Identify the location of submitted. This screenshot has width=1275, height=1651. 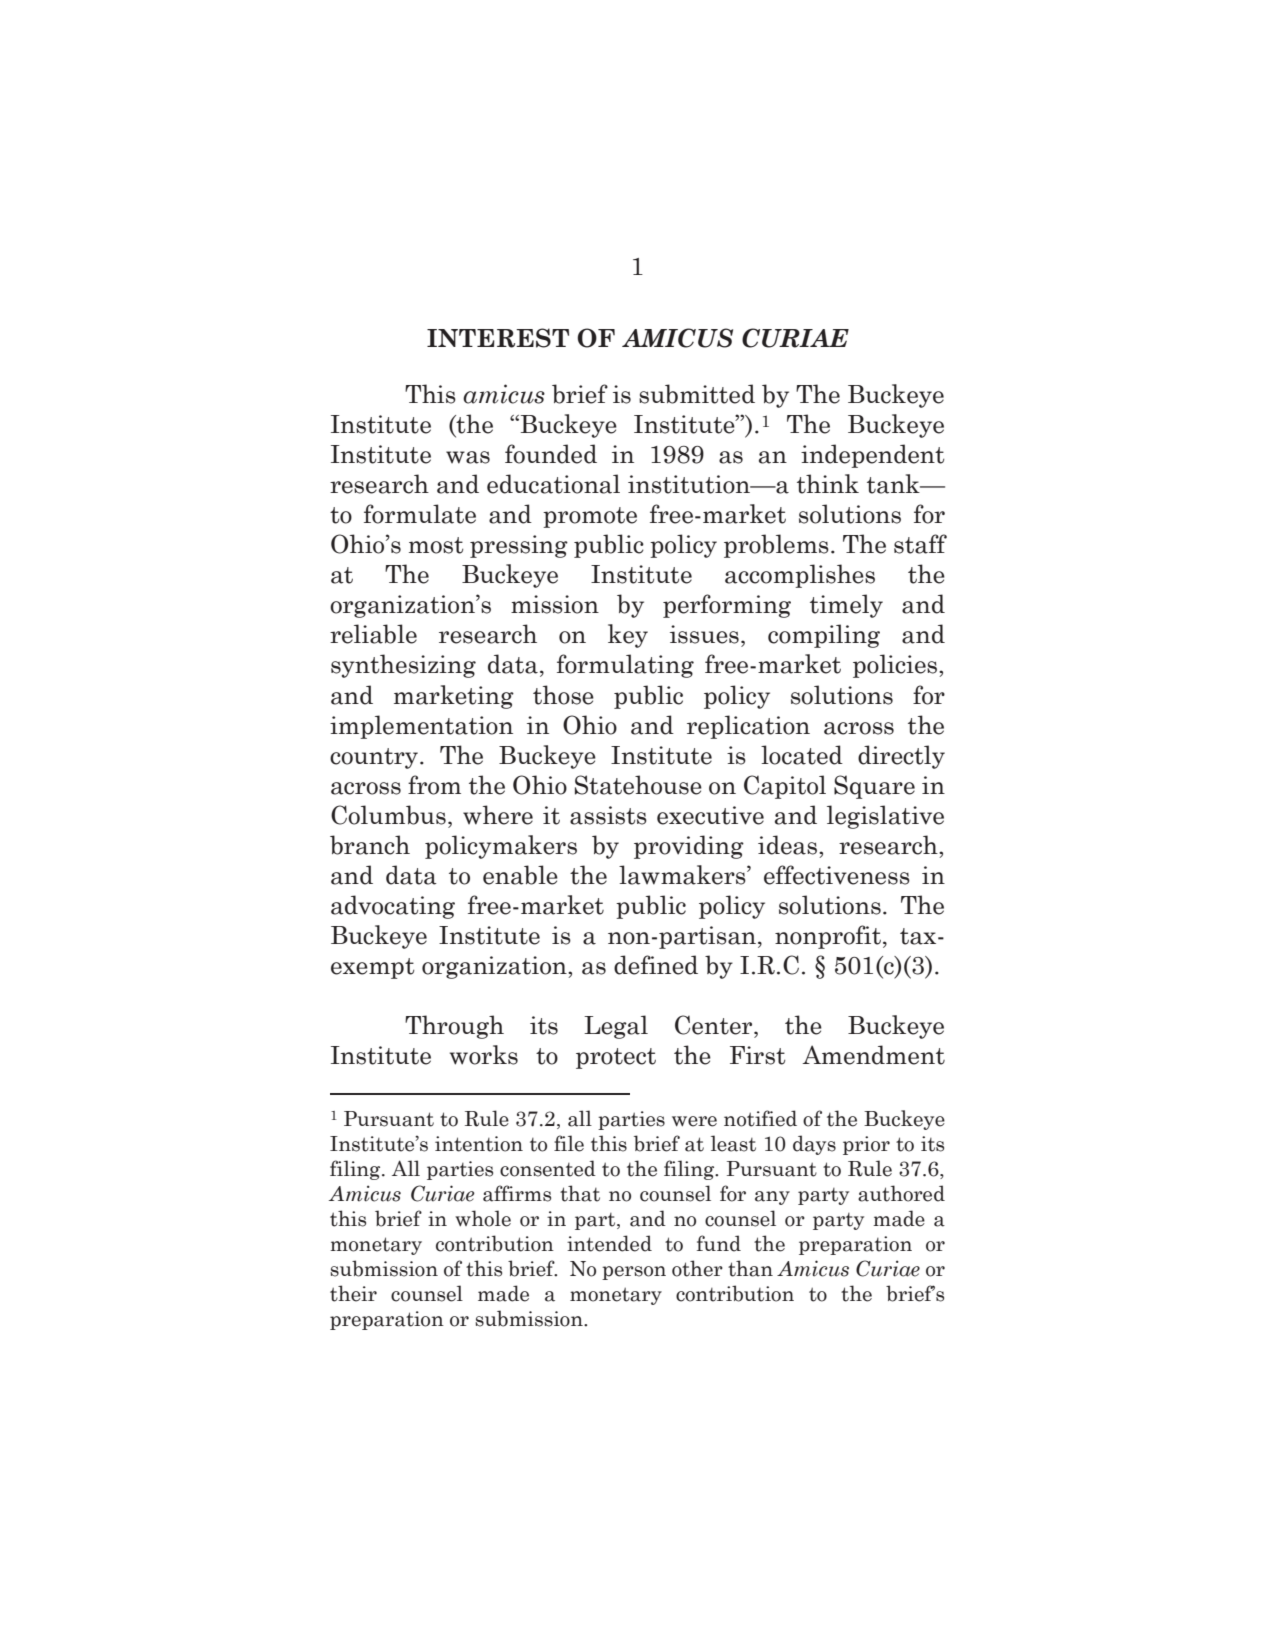
(697, 394).
